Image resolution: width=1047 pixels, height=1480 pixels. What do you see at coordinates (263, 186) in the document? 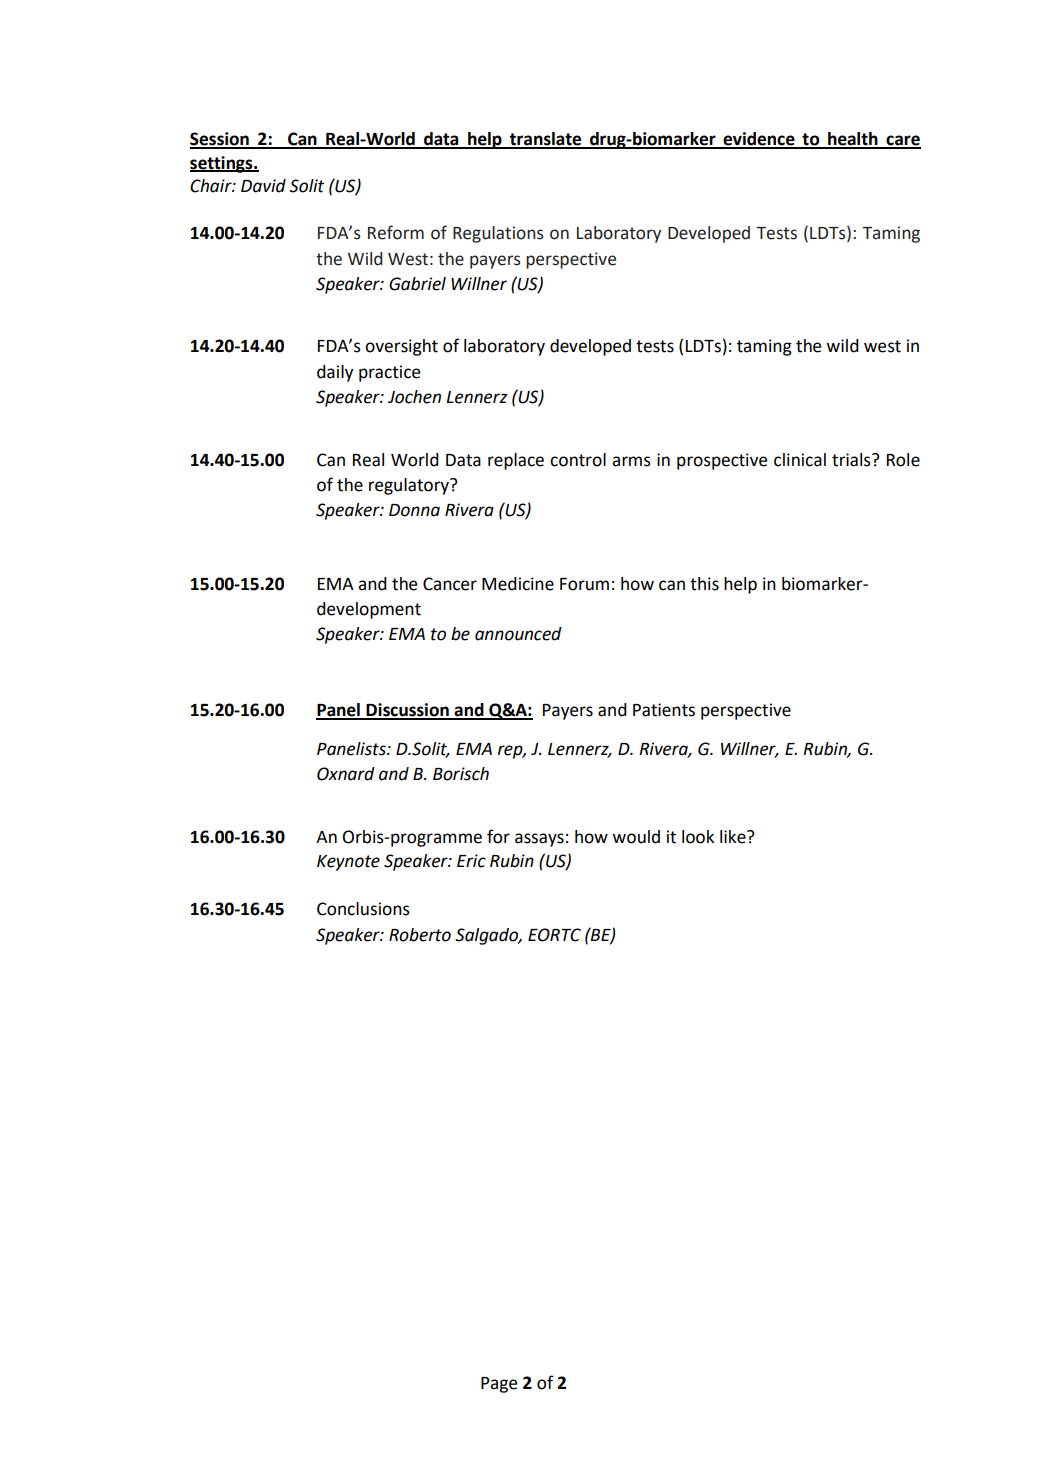
I see `David` at bounding box center [263, 186].
